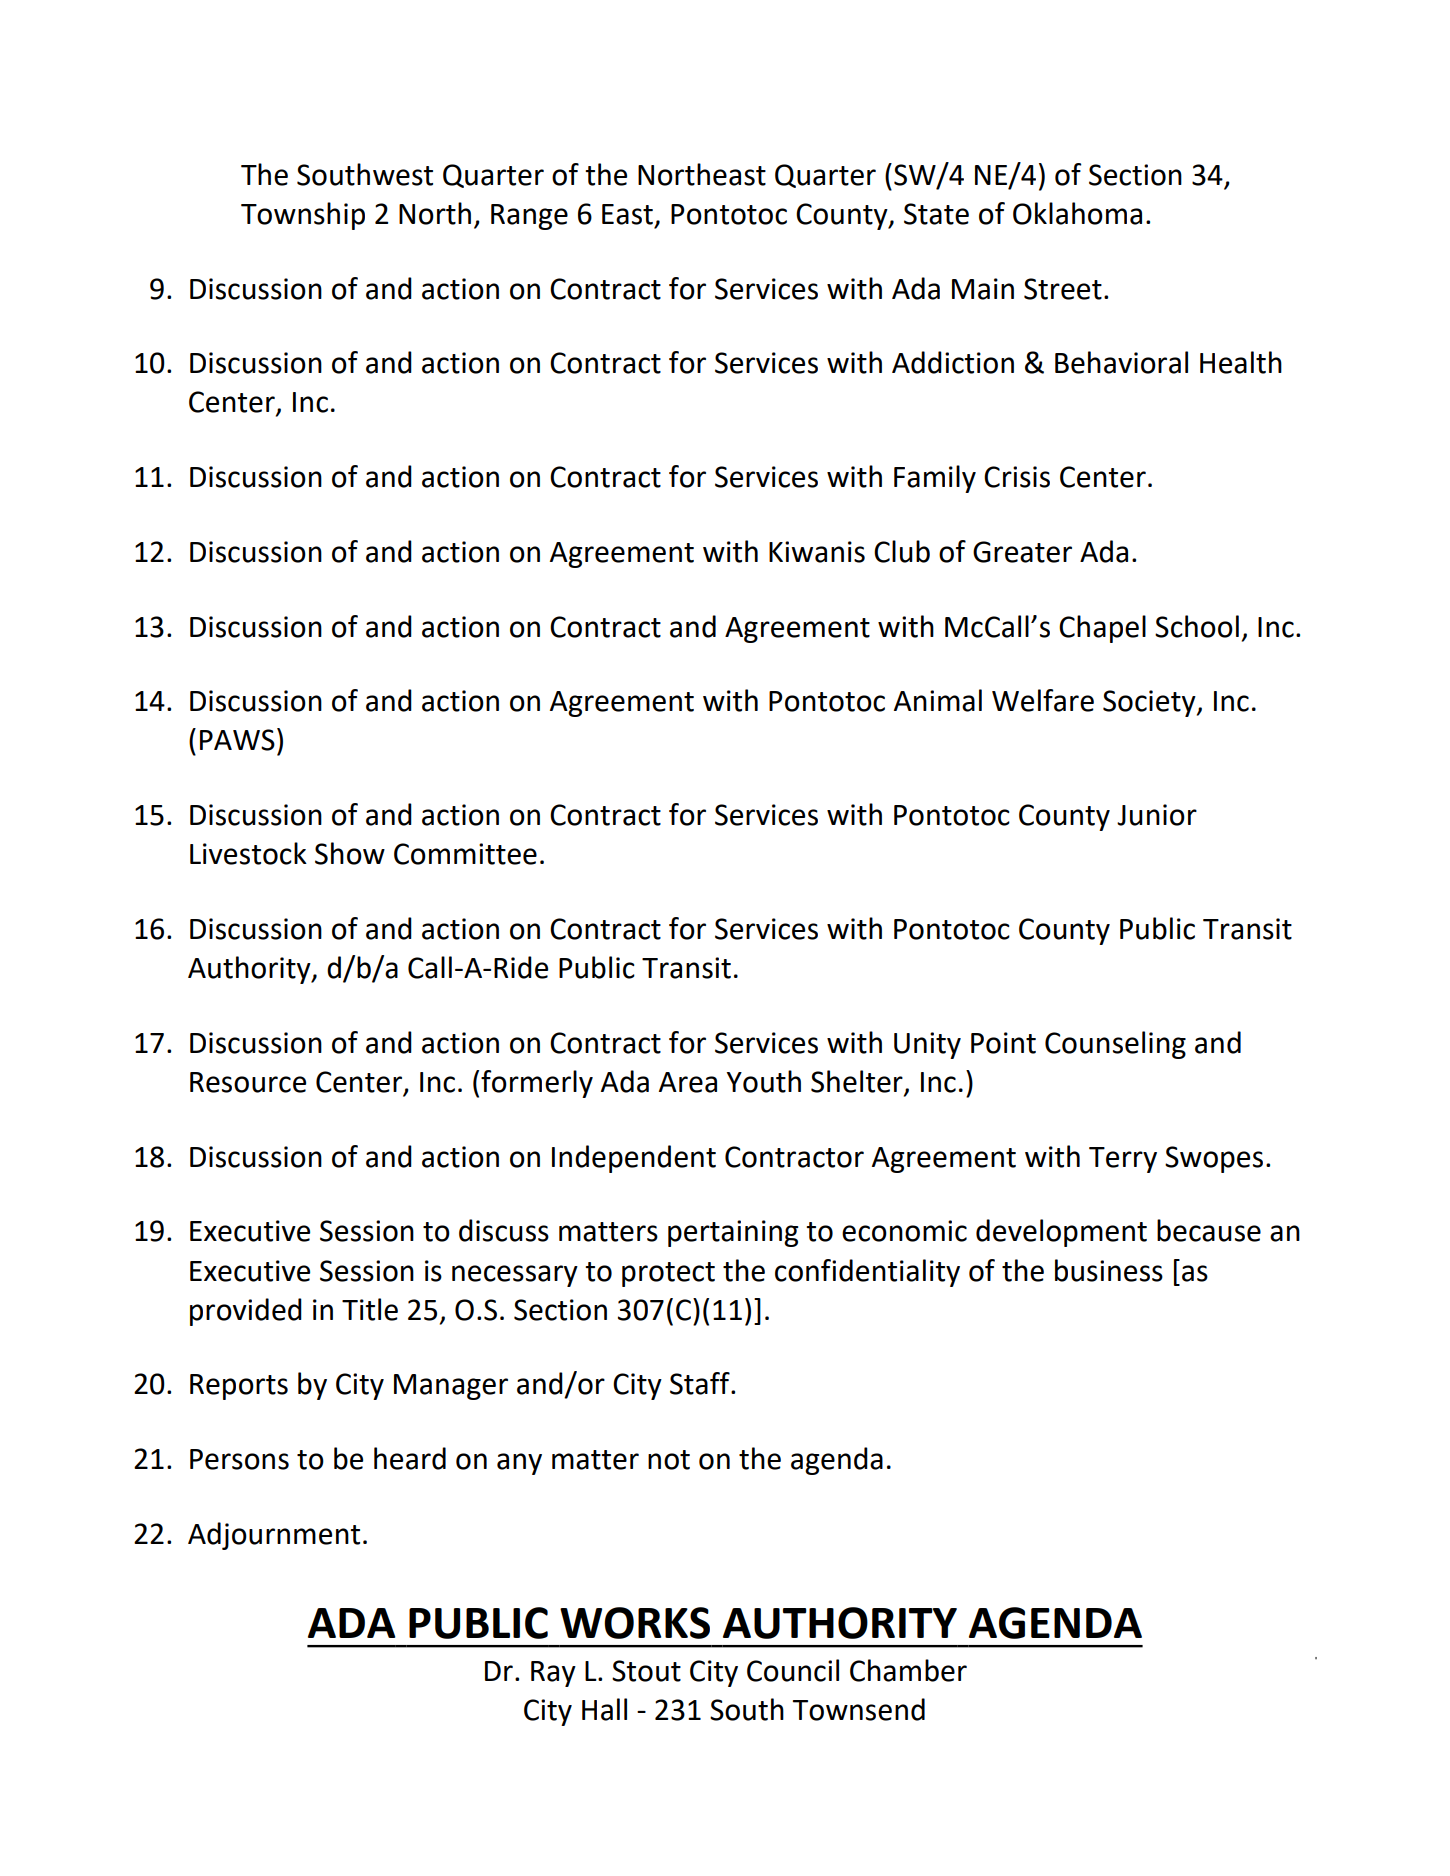 This screenshot has width=1450, height=1876. Describe the element at coordinates (1115, 1045) in the screenshot. I see `Counseling` at that location.
